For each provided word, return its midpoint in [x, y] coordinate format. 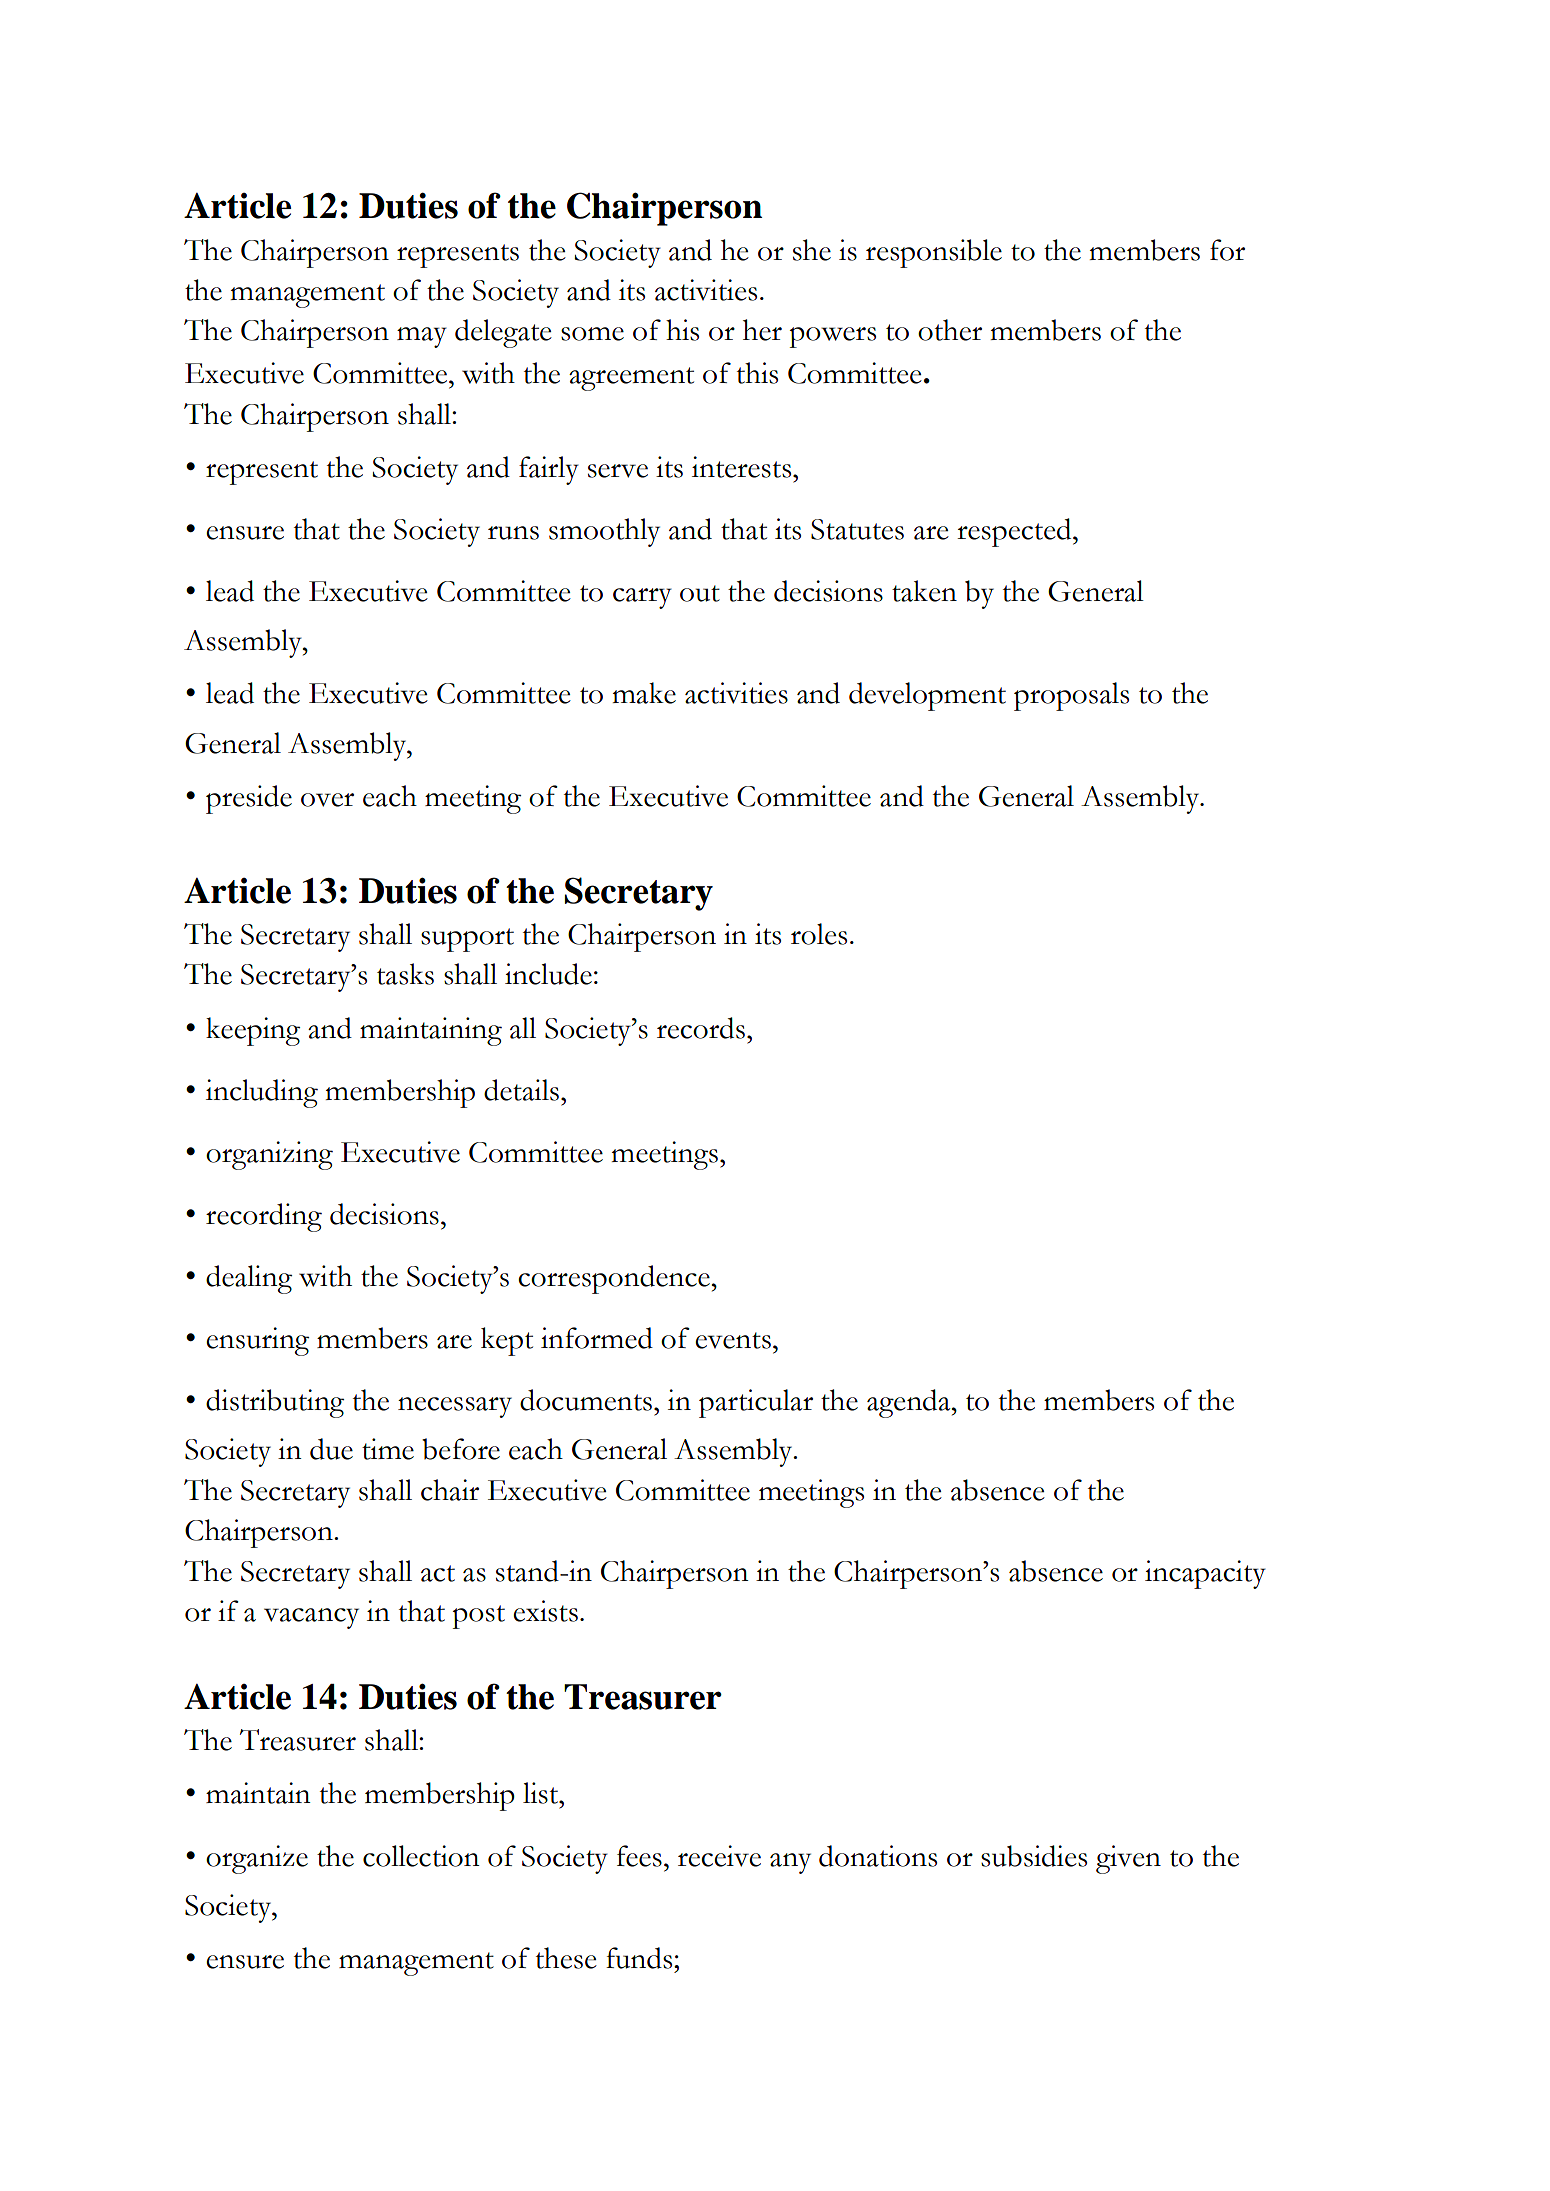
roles [819, 934]
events [733, 1340]
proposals [1071, 696]
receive [719, 1856]
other [950, 330]
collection [421, 1856]
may [422, 337]
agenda [910, 1403]
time [388, 1449]
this [757, 373]
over [327, 800]
